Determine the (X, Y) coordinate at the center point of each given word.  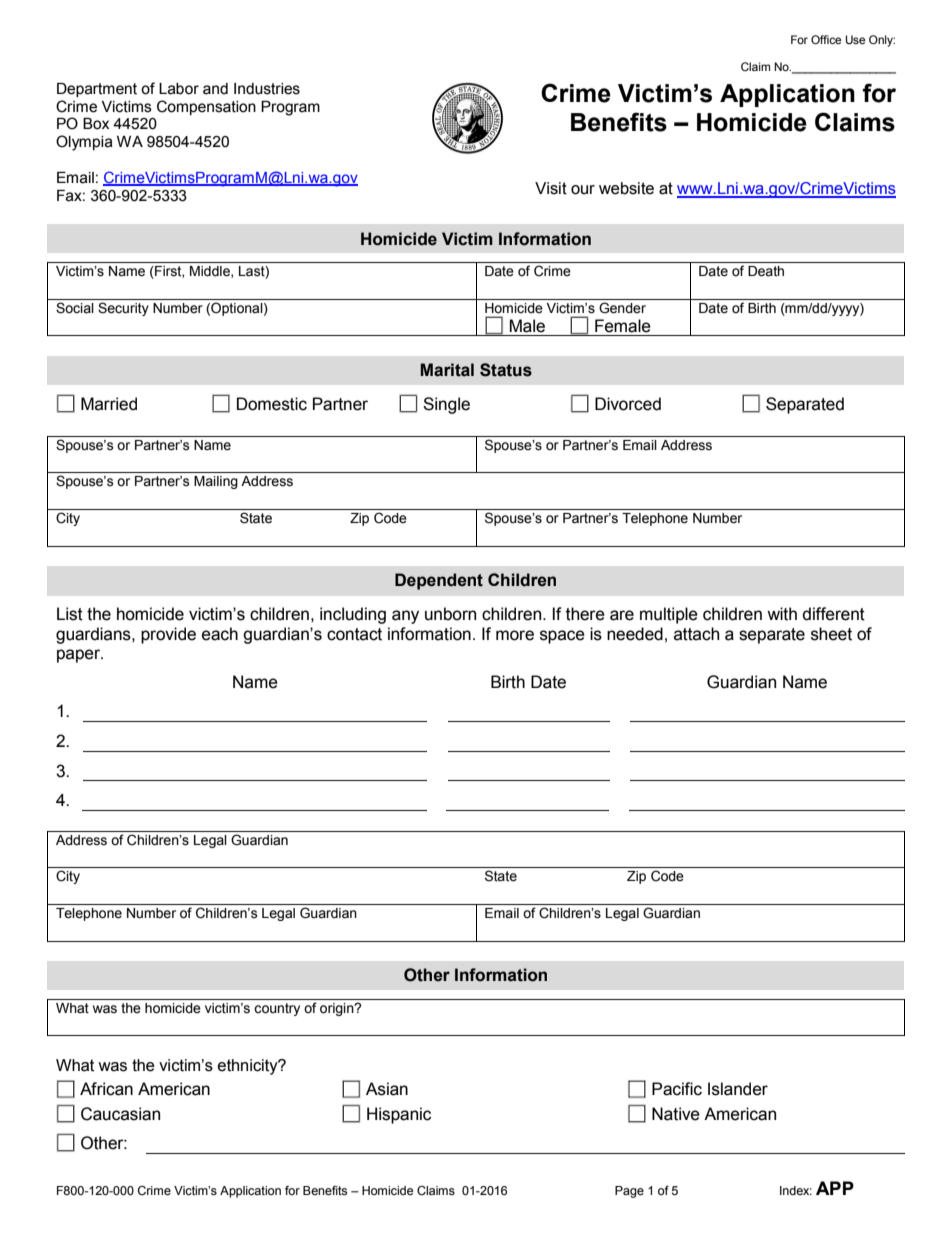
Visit (551, 188)
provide (168, 635)
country (277, 1009)
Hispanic (399, 1115)
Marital (447, 370)
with (782, 614)
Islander (738, 1089)
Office (826, 39)
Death (766, 271)
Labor (179, 89)
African (106, 1089)
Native (676, 1114)
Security (123, 309)
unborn (450, 614)
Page (629, 1192)
